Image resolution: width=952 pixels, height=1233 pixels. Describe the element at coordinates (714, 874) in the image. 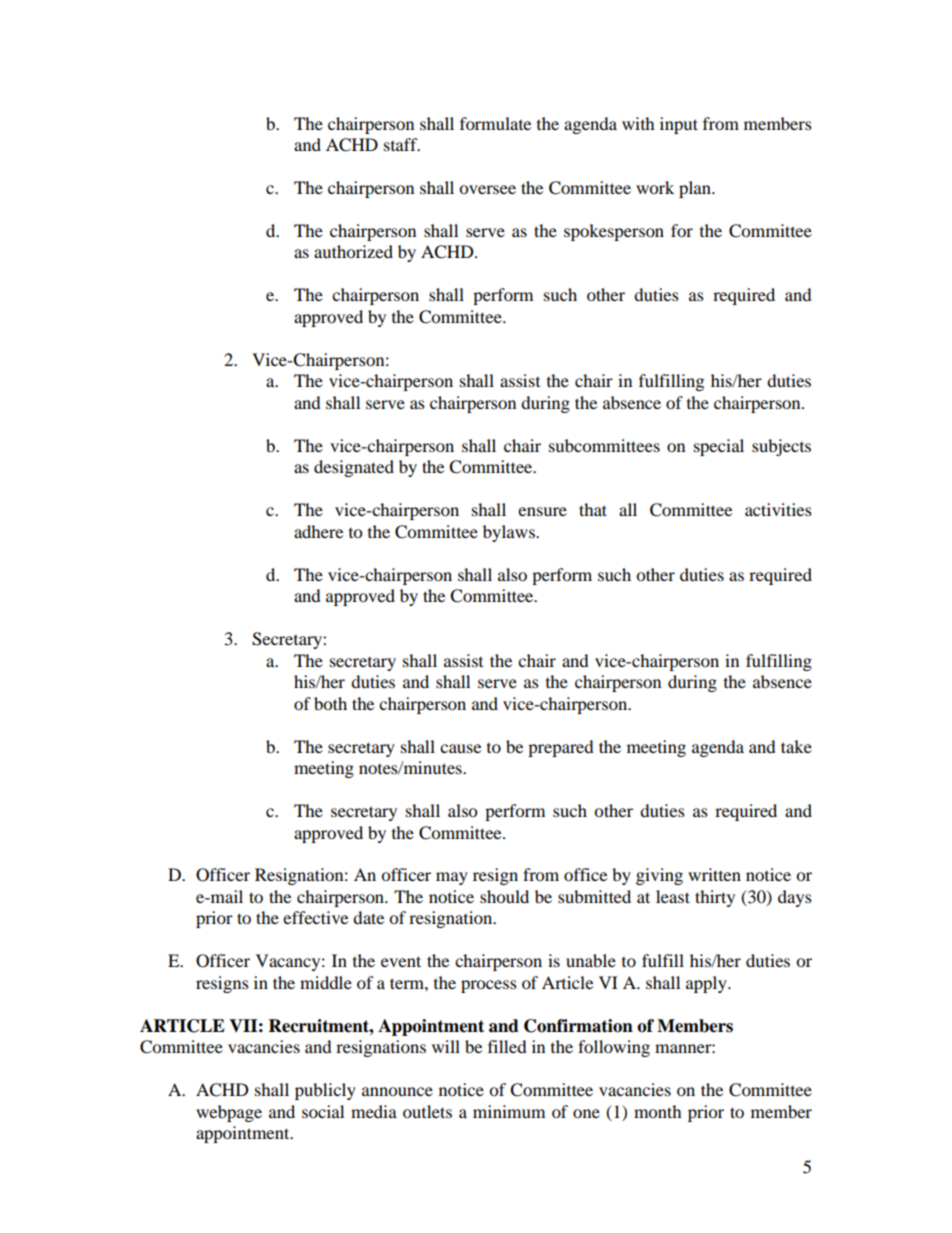

I see `written` at that location.
